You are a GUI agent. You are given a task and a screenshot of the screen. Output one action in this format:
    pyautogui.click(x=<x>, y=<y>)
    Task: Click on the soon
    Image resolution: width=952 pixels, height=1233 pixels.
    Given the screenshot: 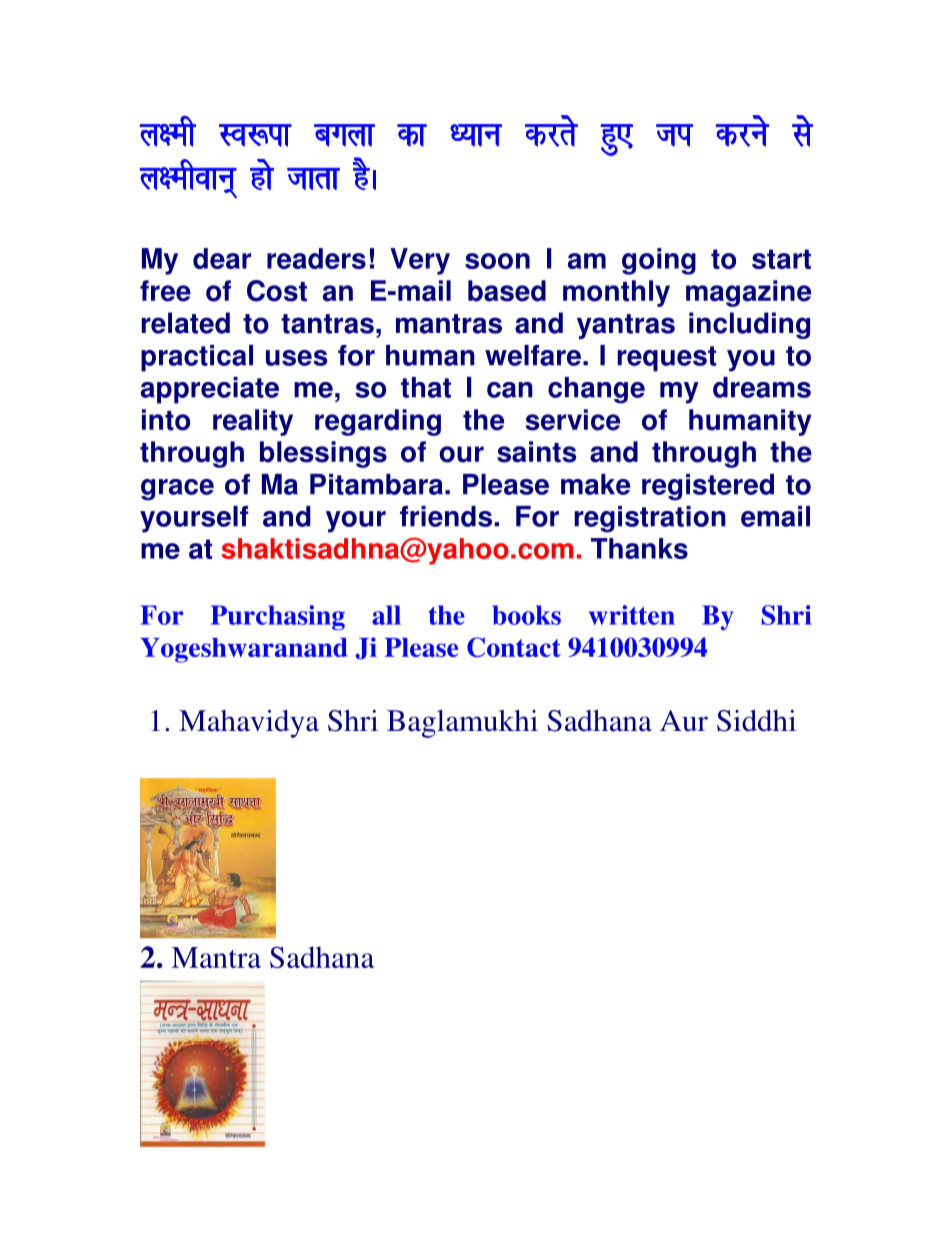 What is the action you would take?
    pyautogui.click(x=497, y=261)
